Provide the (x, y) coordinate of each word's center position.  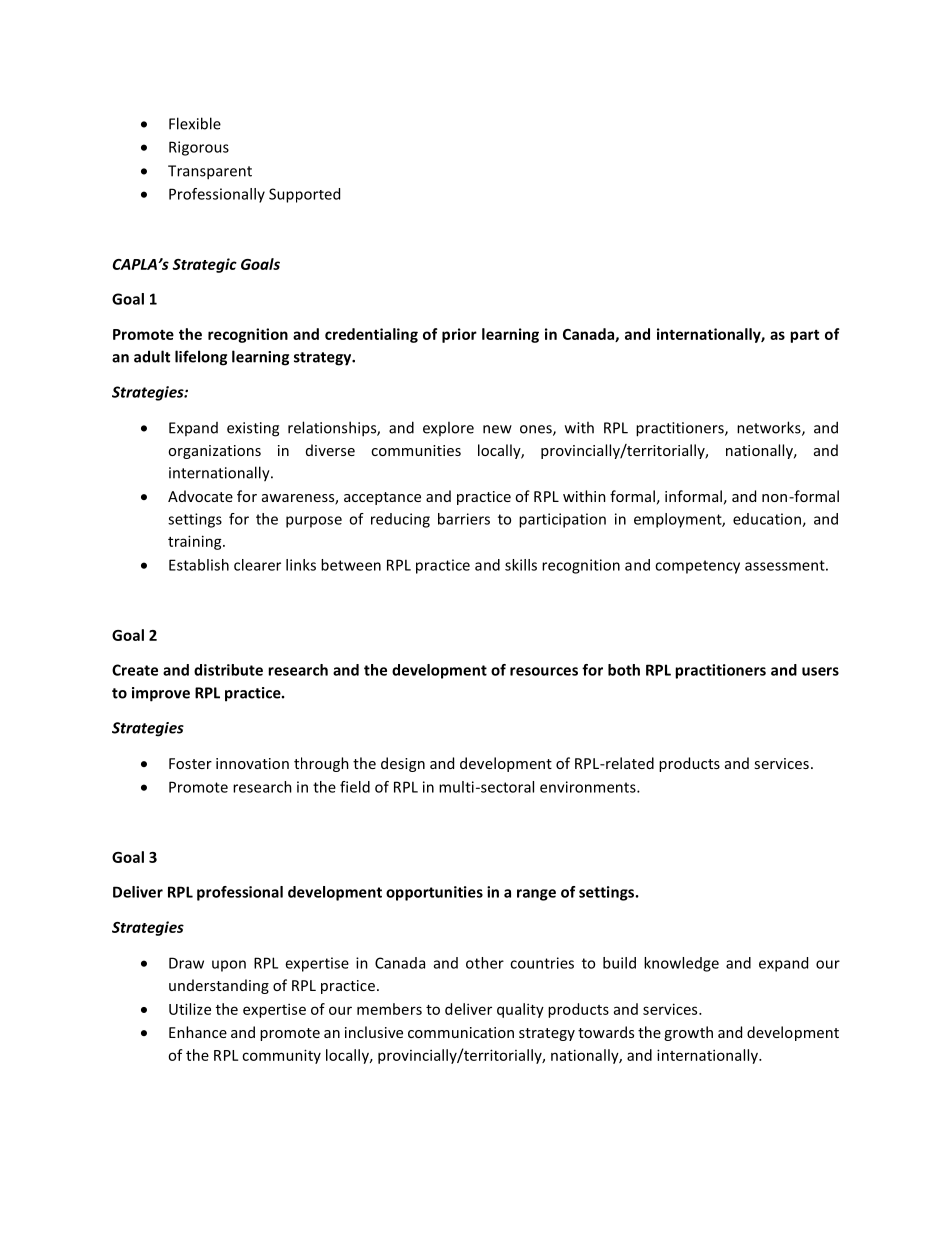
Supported (304, 195)
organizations (214, 452)
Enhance (198, 1032)
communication (461, 1032)
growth (688, 1033)
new (497, 429)
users (820, 671)
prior (459, 335)
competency (697, 567)
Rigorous (199, 148)
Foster (190, 763)
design (403, 764)
